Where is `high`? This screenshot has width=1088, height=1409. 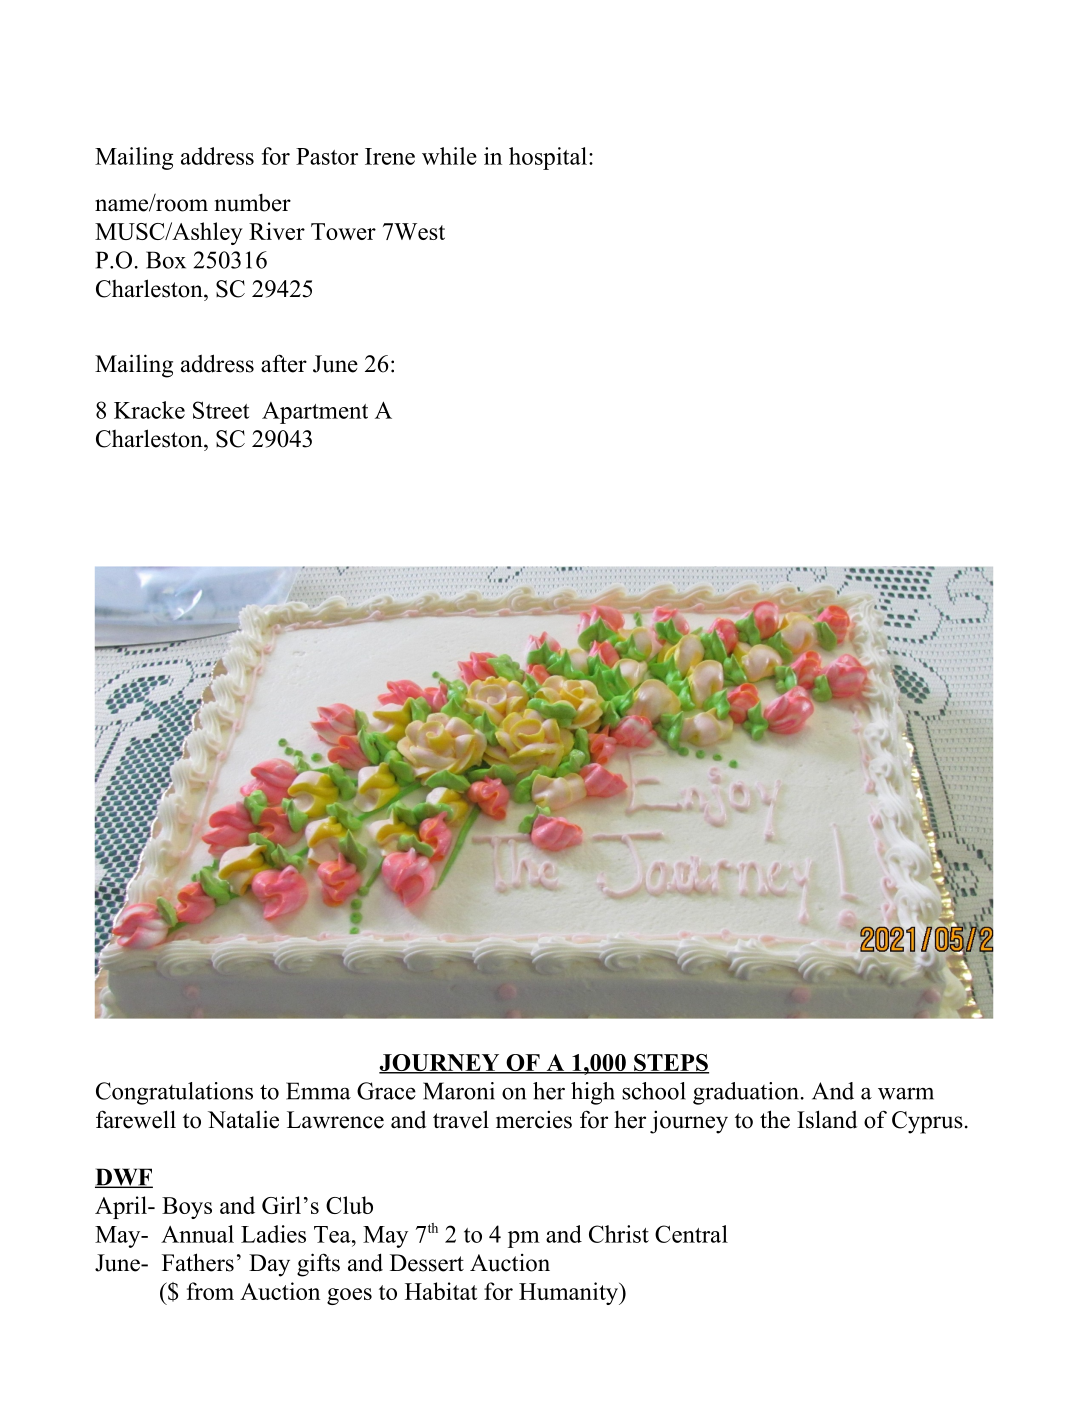 high is located at coordinates (593, 1093).
